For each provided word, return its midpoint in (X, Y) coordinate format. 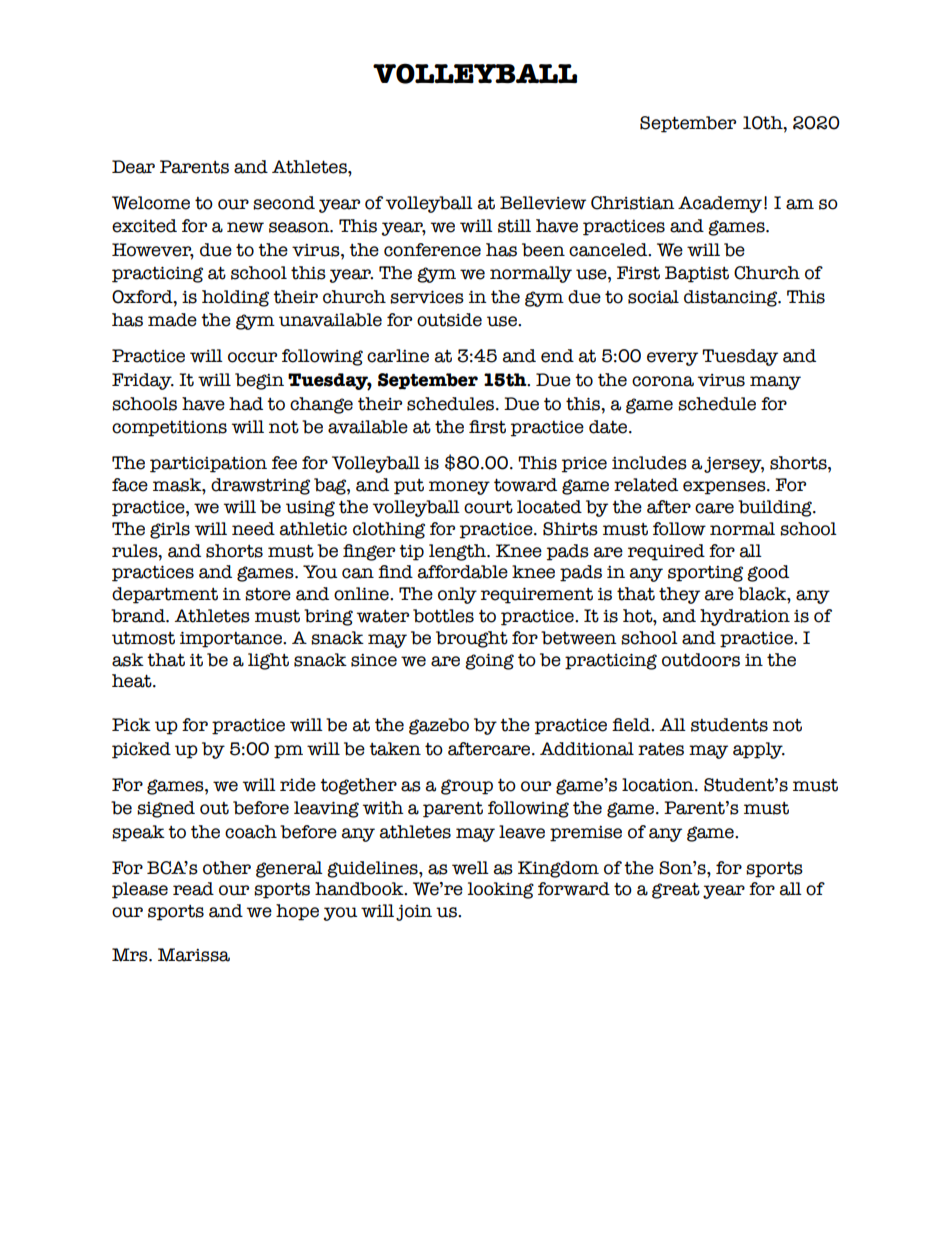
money (459, 488)
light (268, 661)
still (514, 226)
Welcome (151, 203)
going (489, 661)
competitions (169, 429)
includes (649, 463)
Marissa (194, 955)
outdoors (701, 660)
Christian (633, 203)
